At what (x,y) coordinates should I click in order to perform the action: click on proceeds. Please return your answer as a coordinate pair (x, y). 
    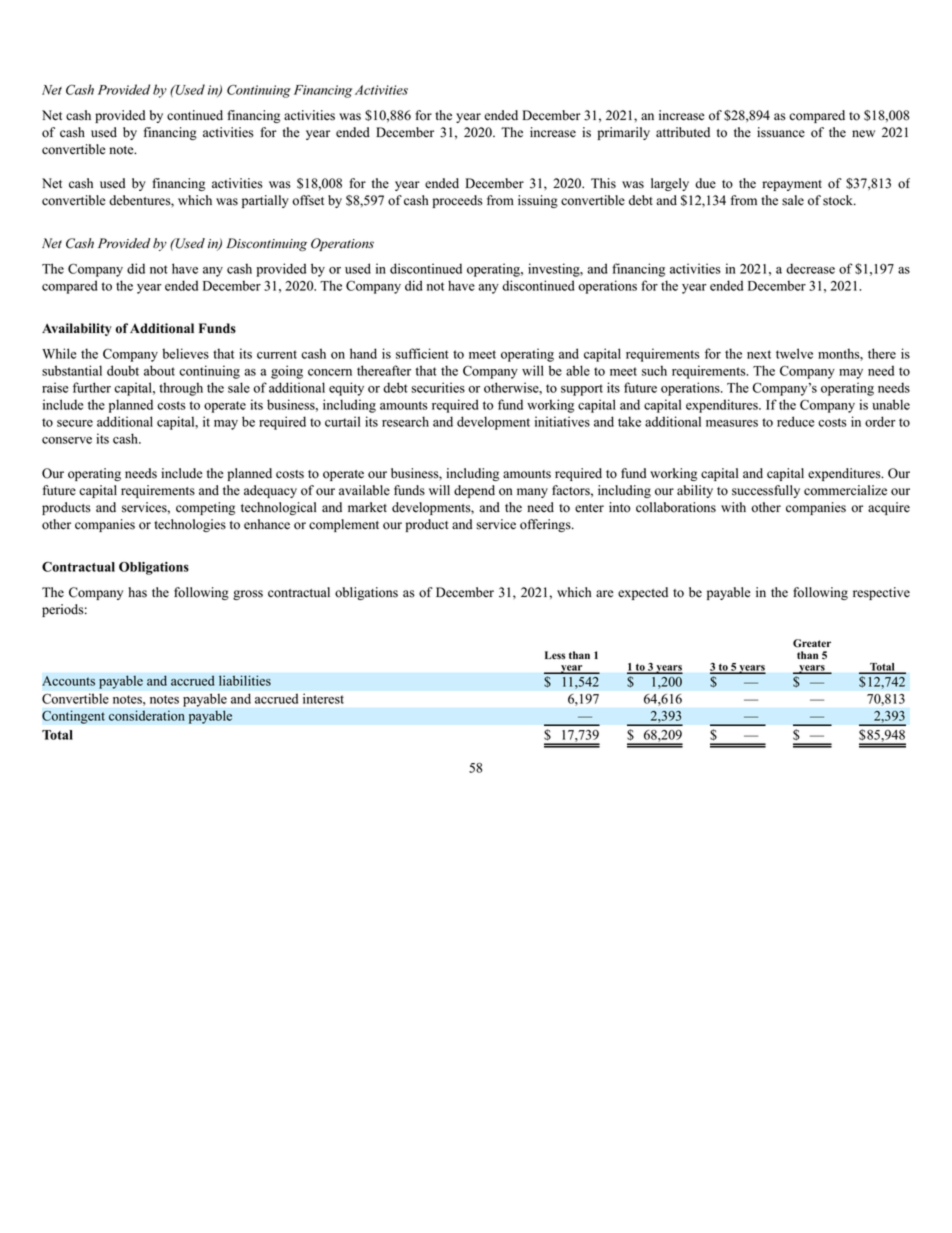
    Looking at the image, I should click on (457, 201).
